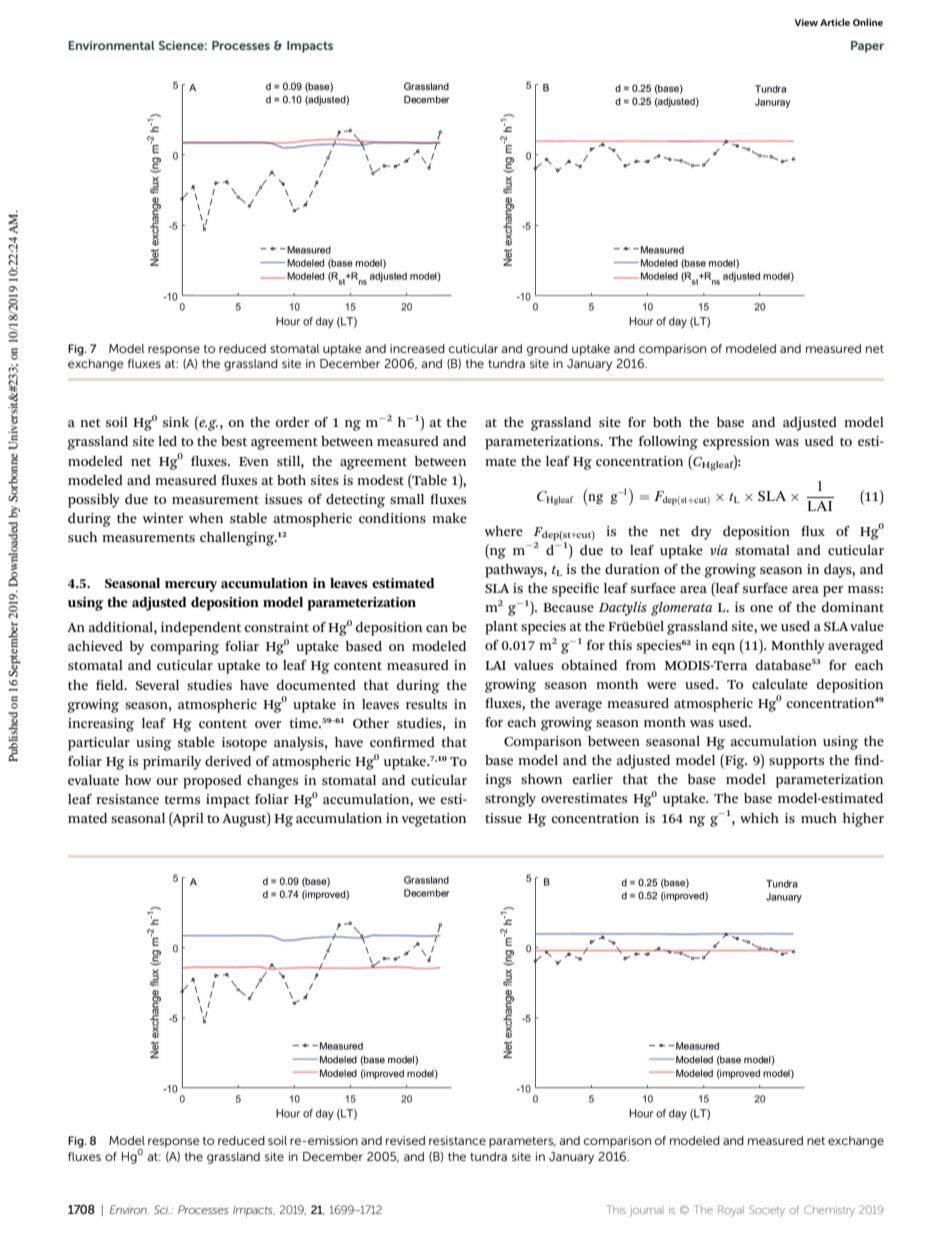 This screenshot has height=1247, width=952. Describe the element at coordinates (761, 608) in the screenshot. I see `one` at that location.
